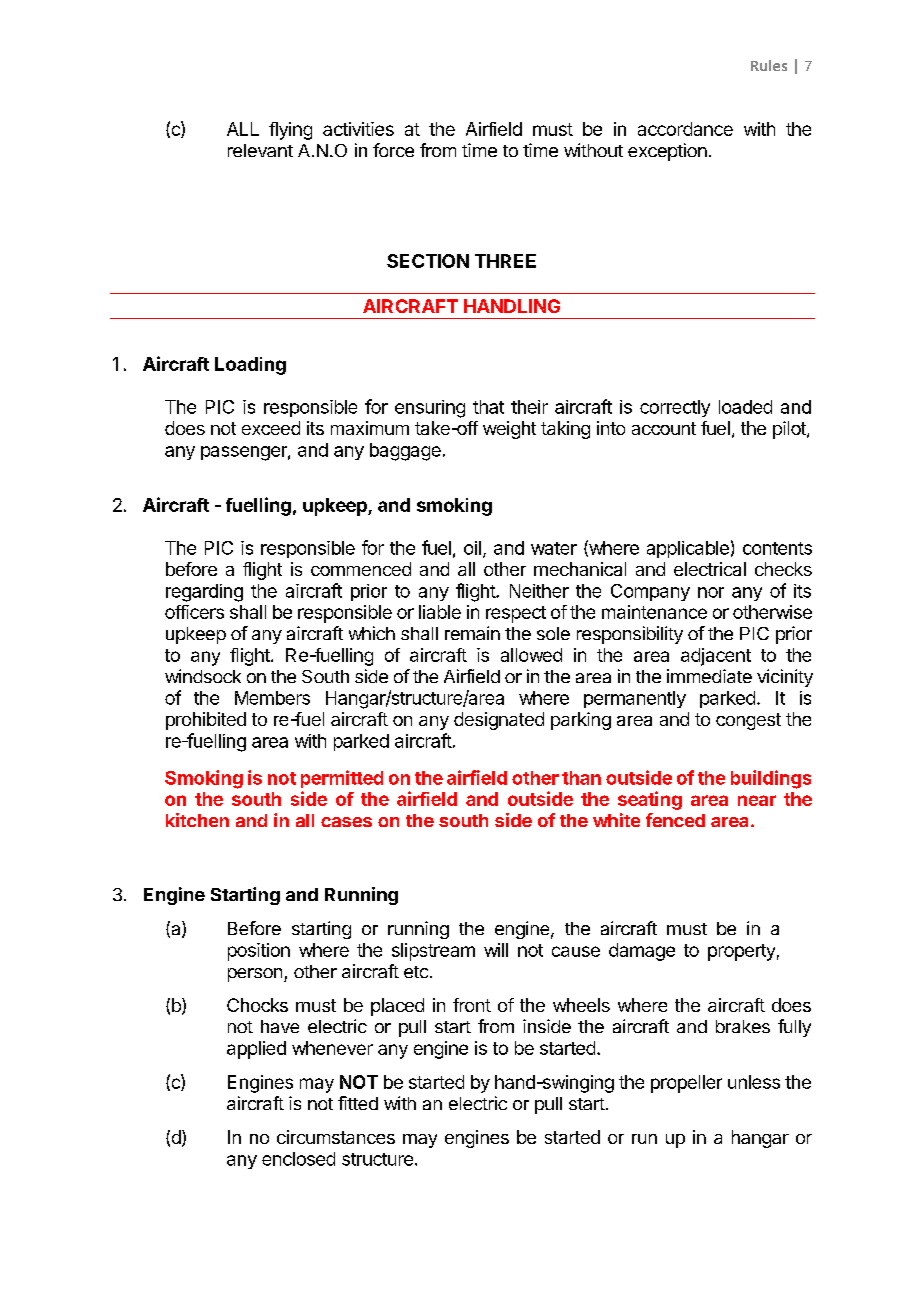 The image size is (924, 1308). I want to click on will, so click(496, 950).
